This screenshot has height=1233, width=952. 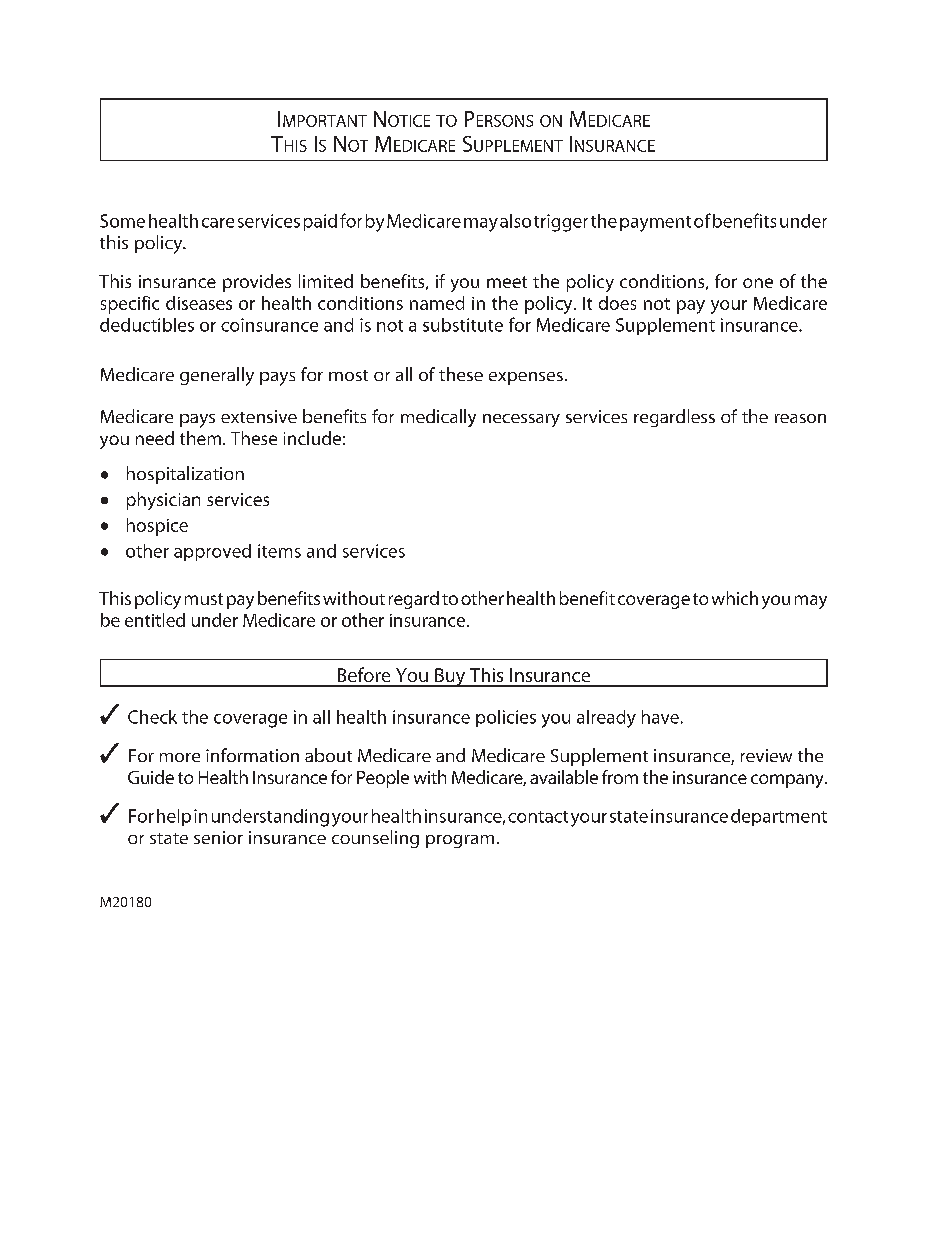 I want to click on reason, so click(x=800, y=418).
